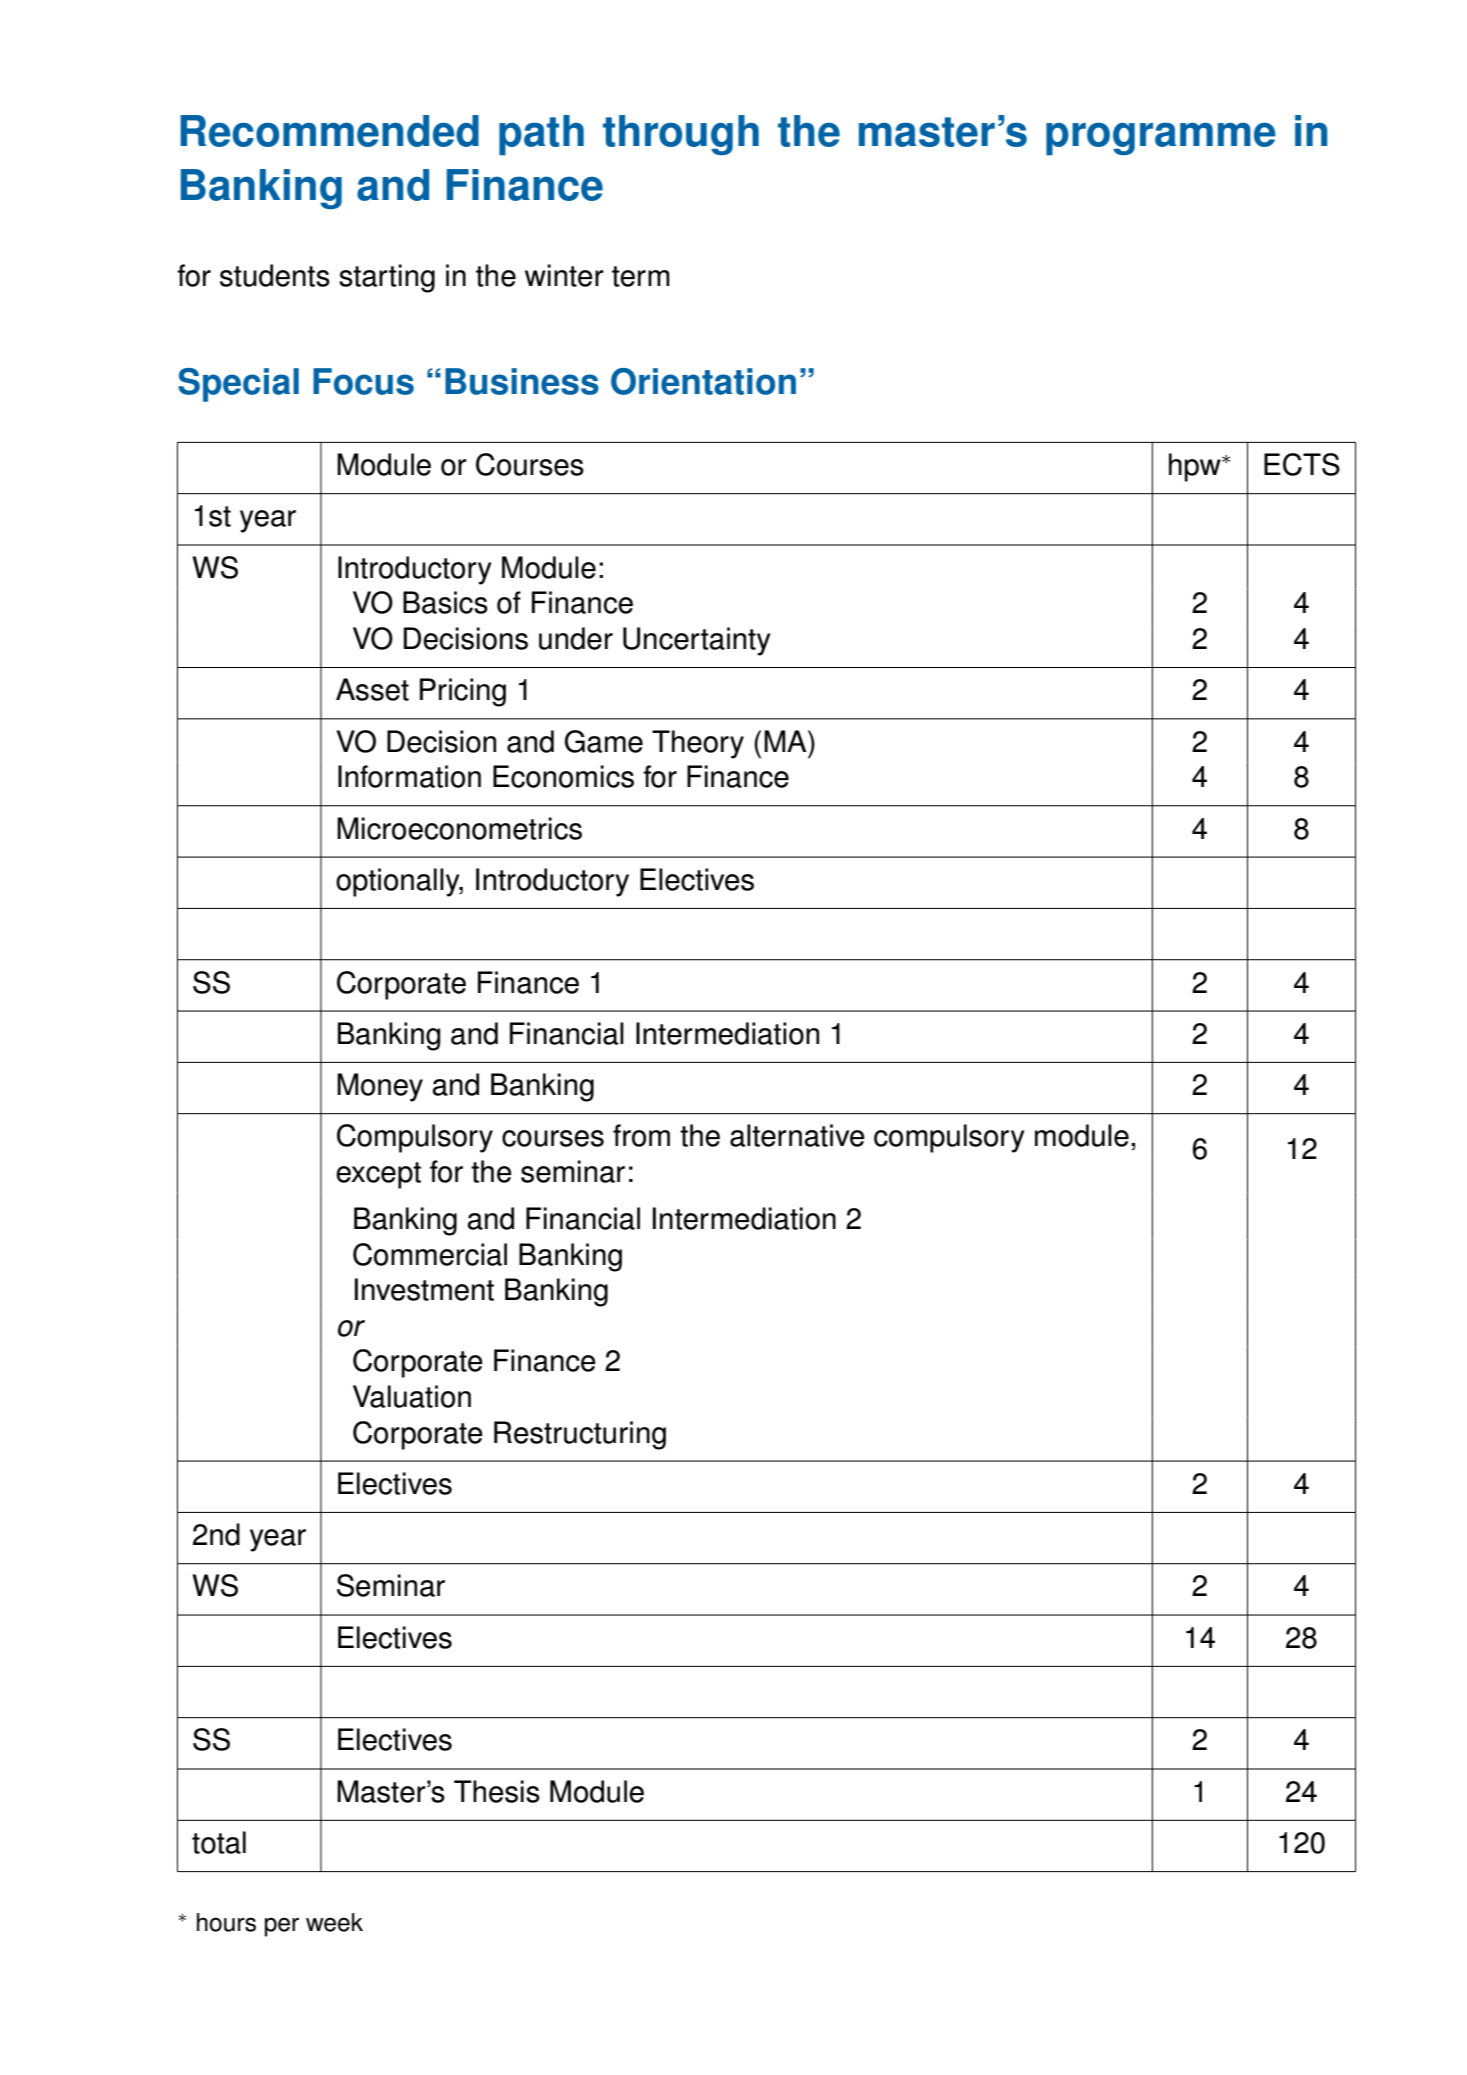 The height and width of the screenshot is (2075, 1467). I want to click on through, so click(681, 135).
